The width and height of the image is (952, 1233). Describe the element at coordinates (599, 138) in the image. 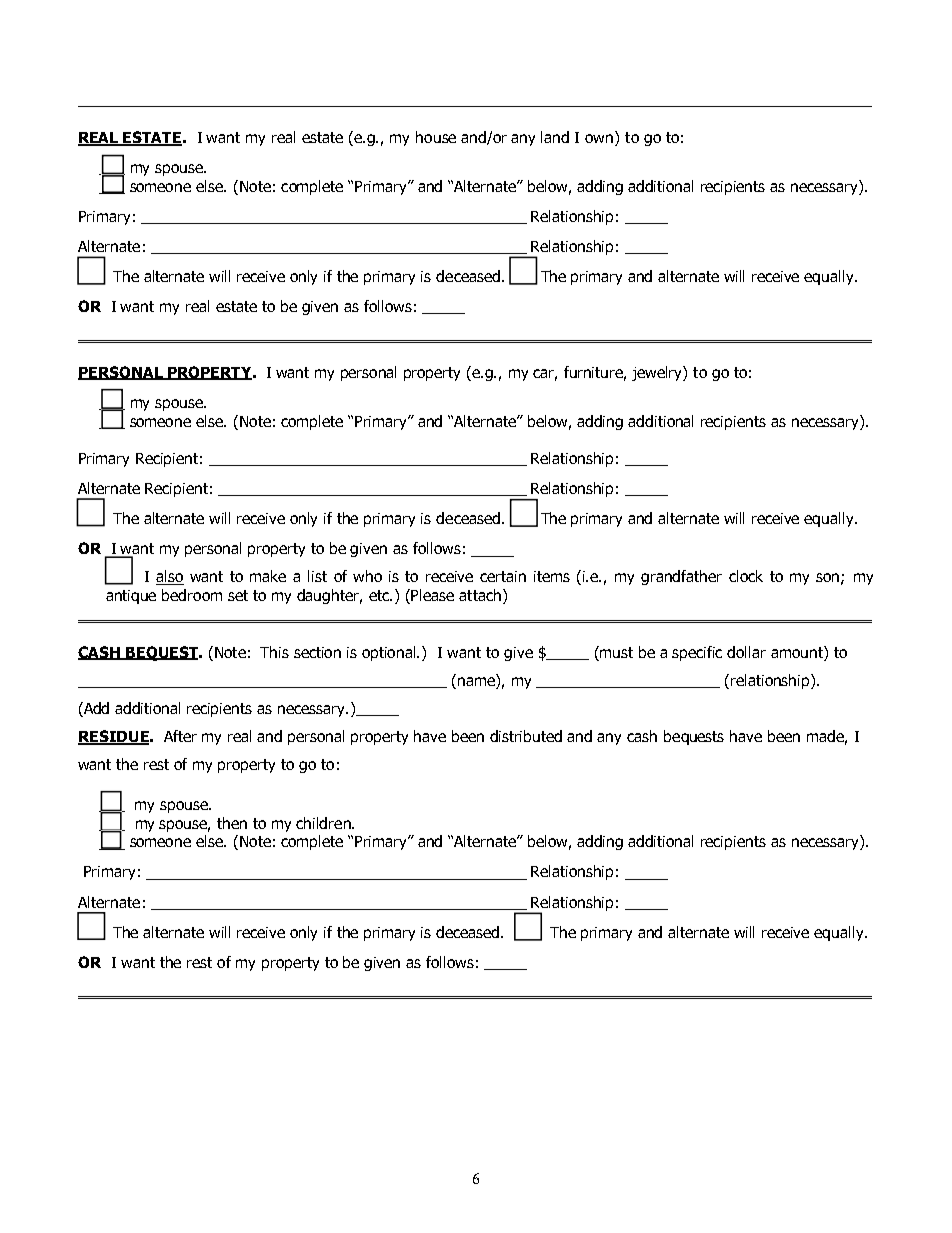

I see `own` at that location.
